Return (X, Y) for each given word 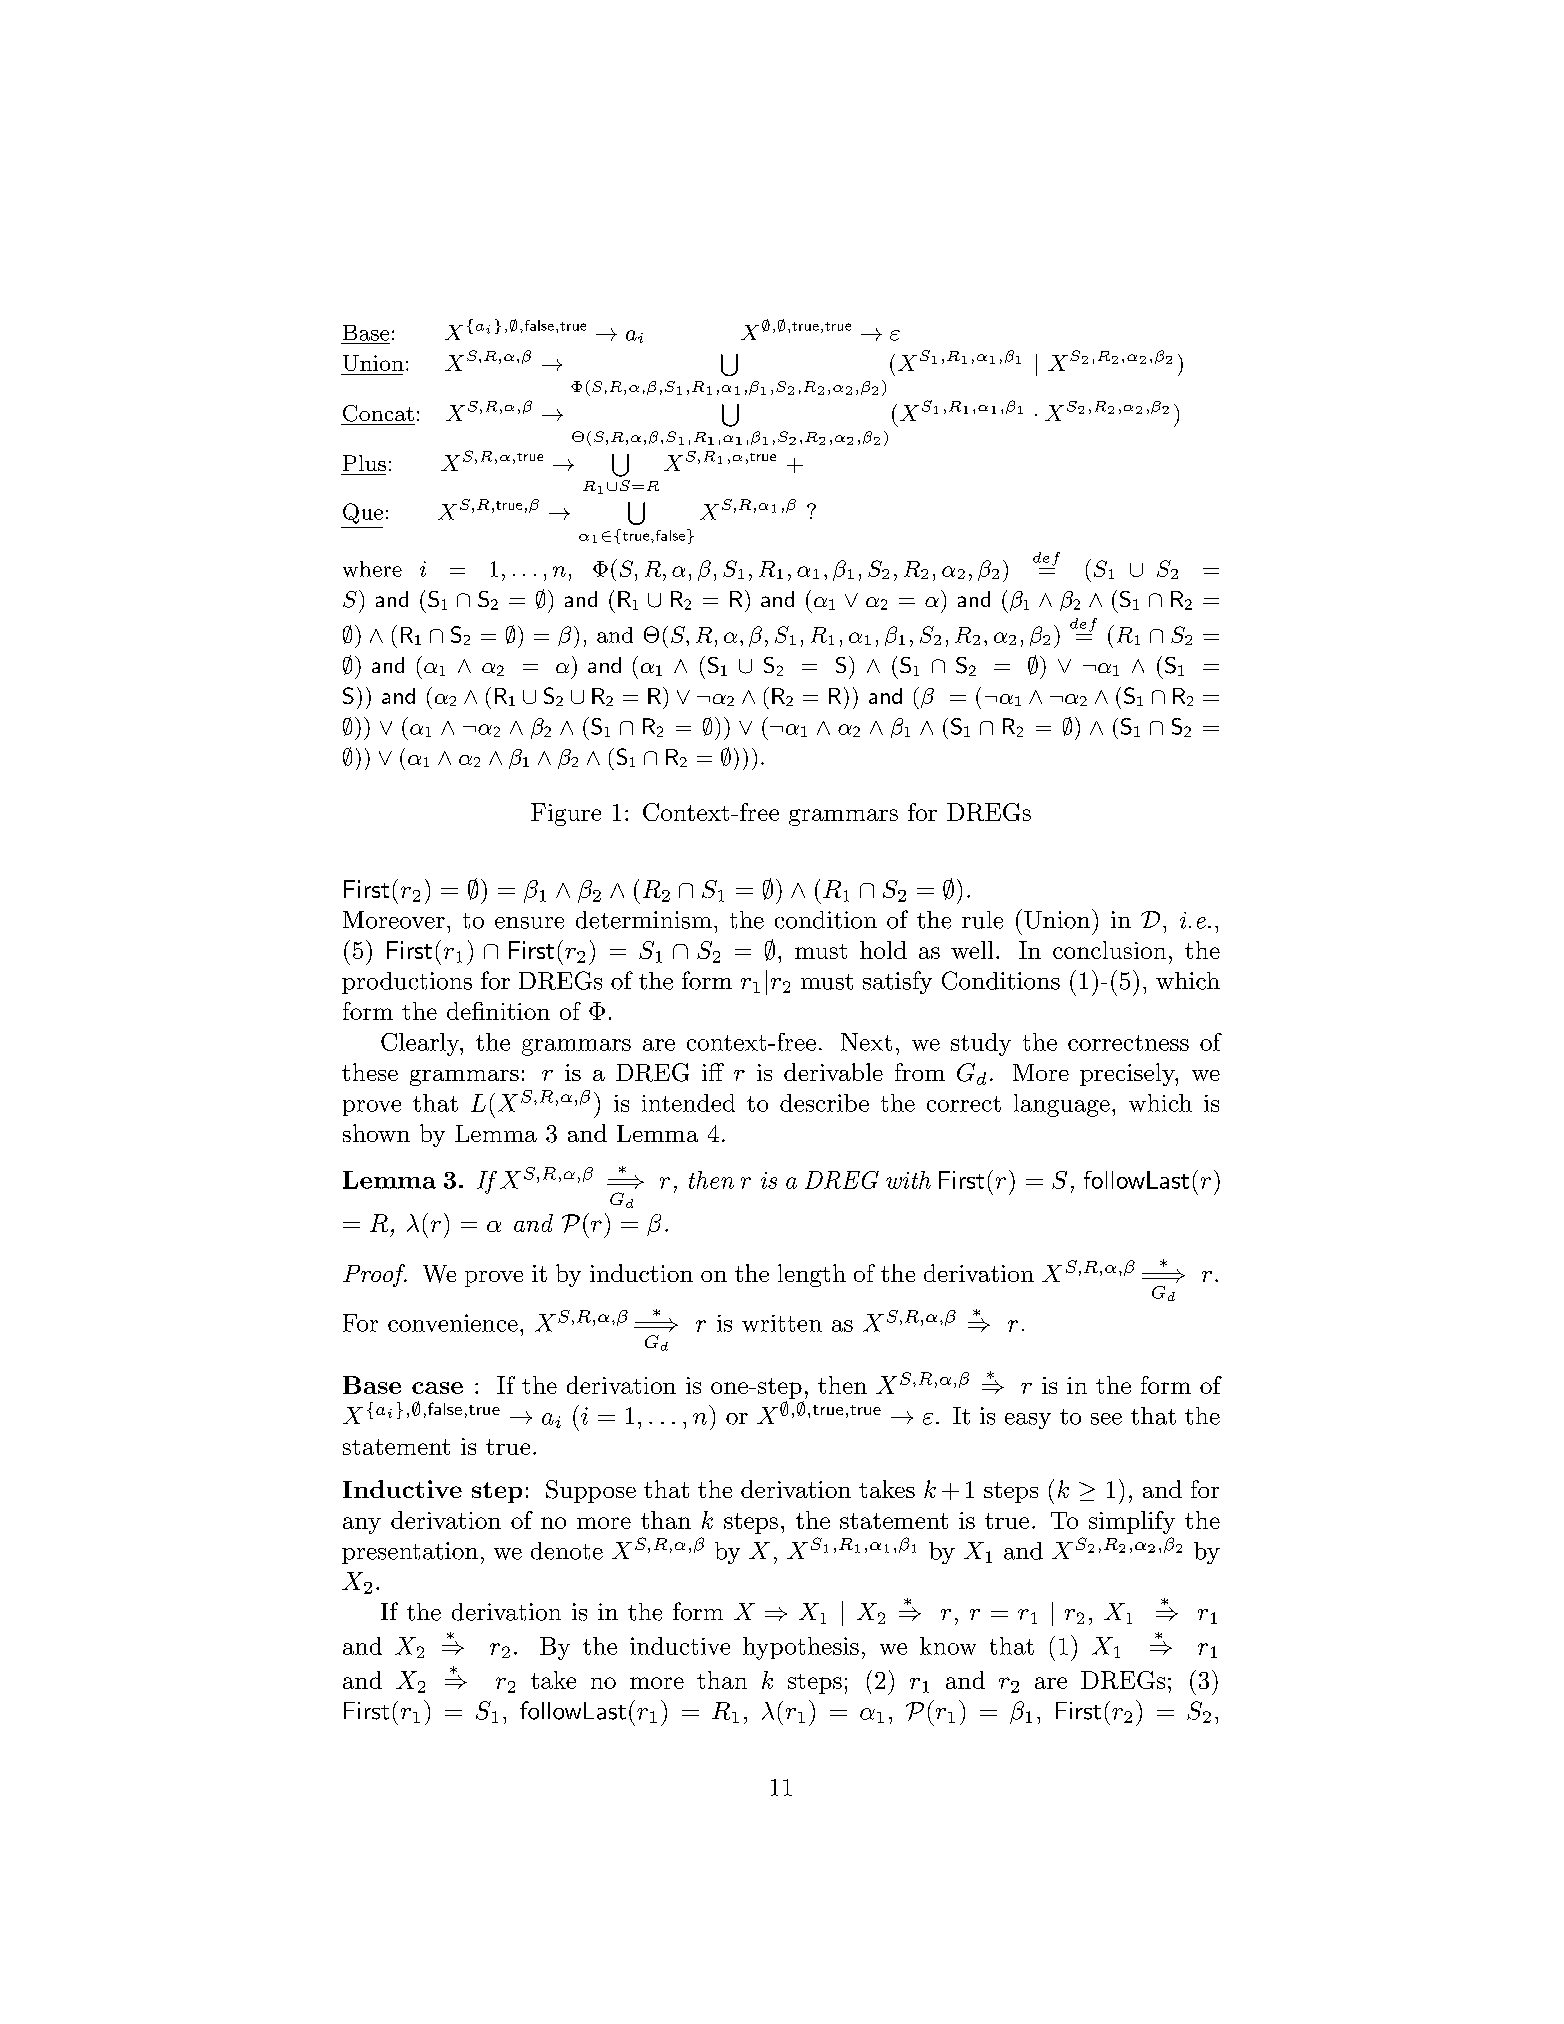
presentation (410, 1553)
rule (982, 920)
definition (498, 1011)
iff (713, 1072)
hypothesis (801, 1648)
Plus (364, 463)
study (981, 1044)
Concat (378, 413)
